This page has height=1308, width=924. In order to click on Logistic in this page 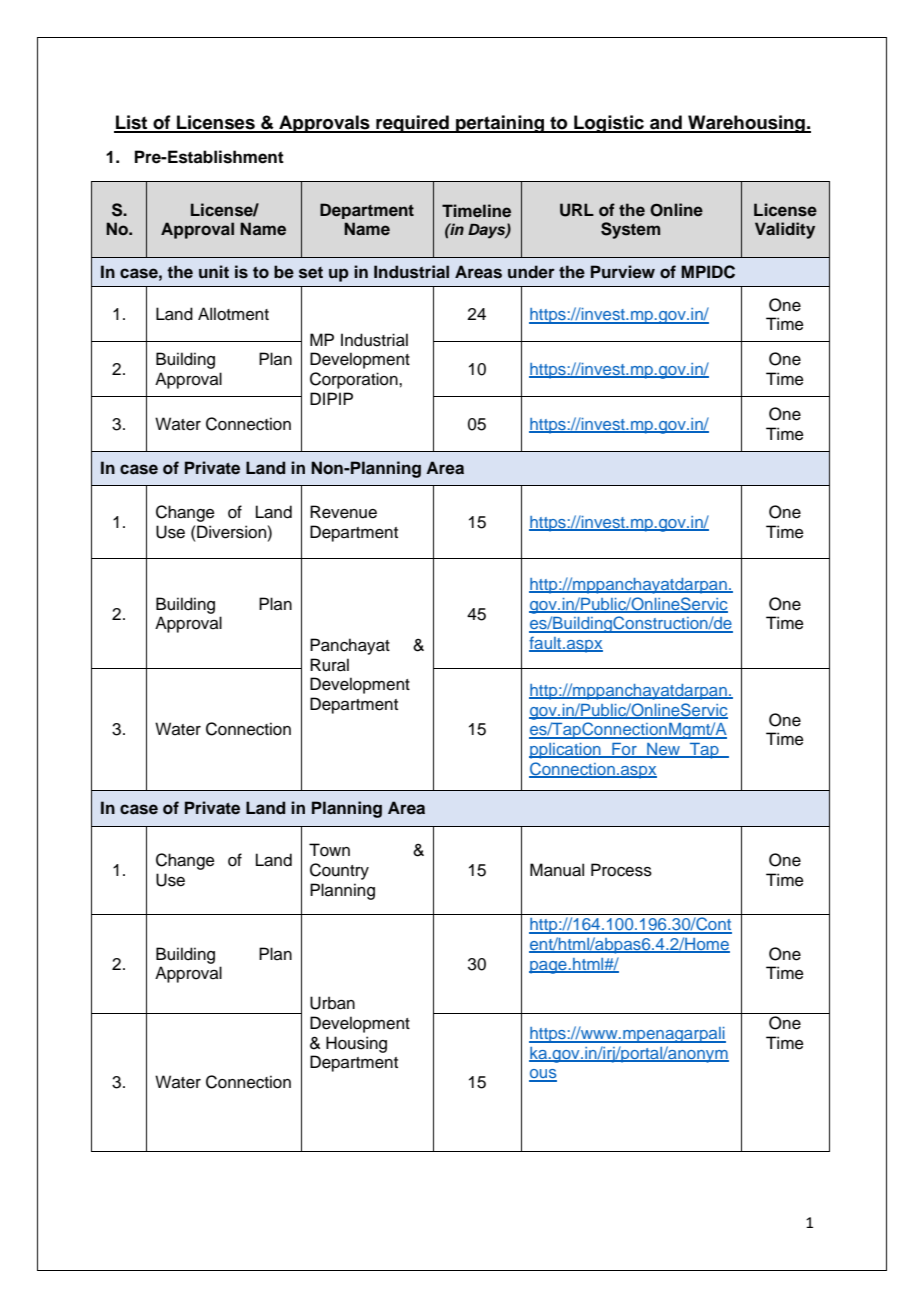, I will do `click(609, 124)`.
